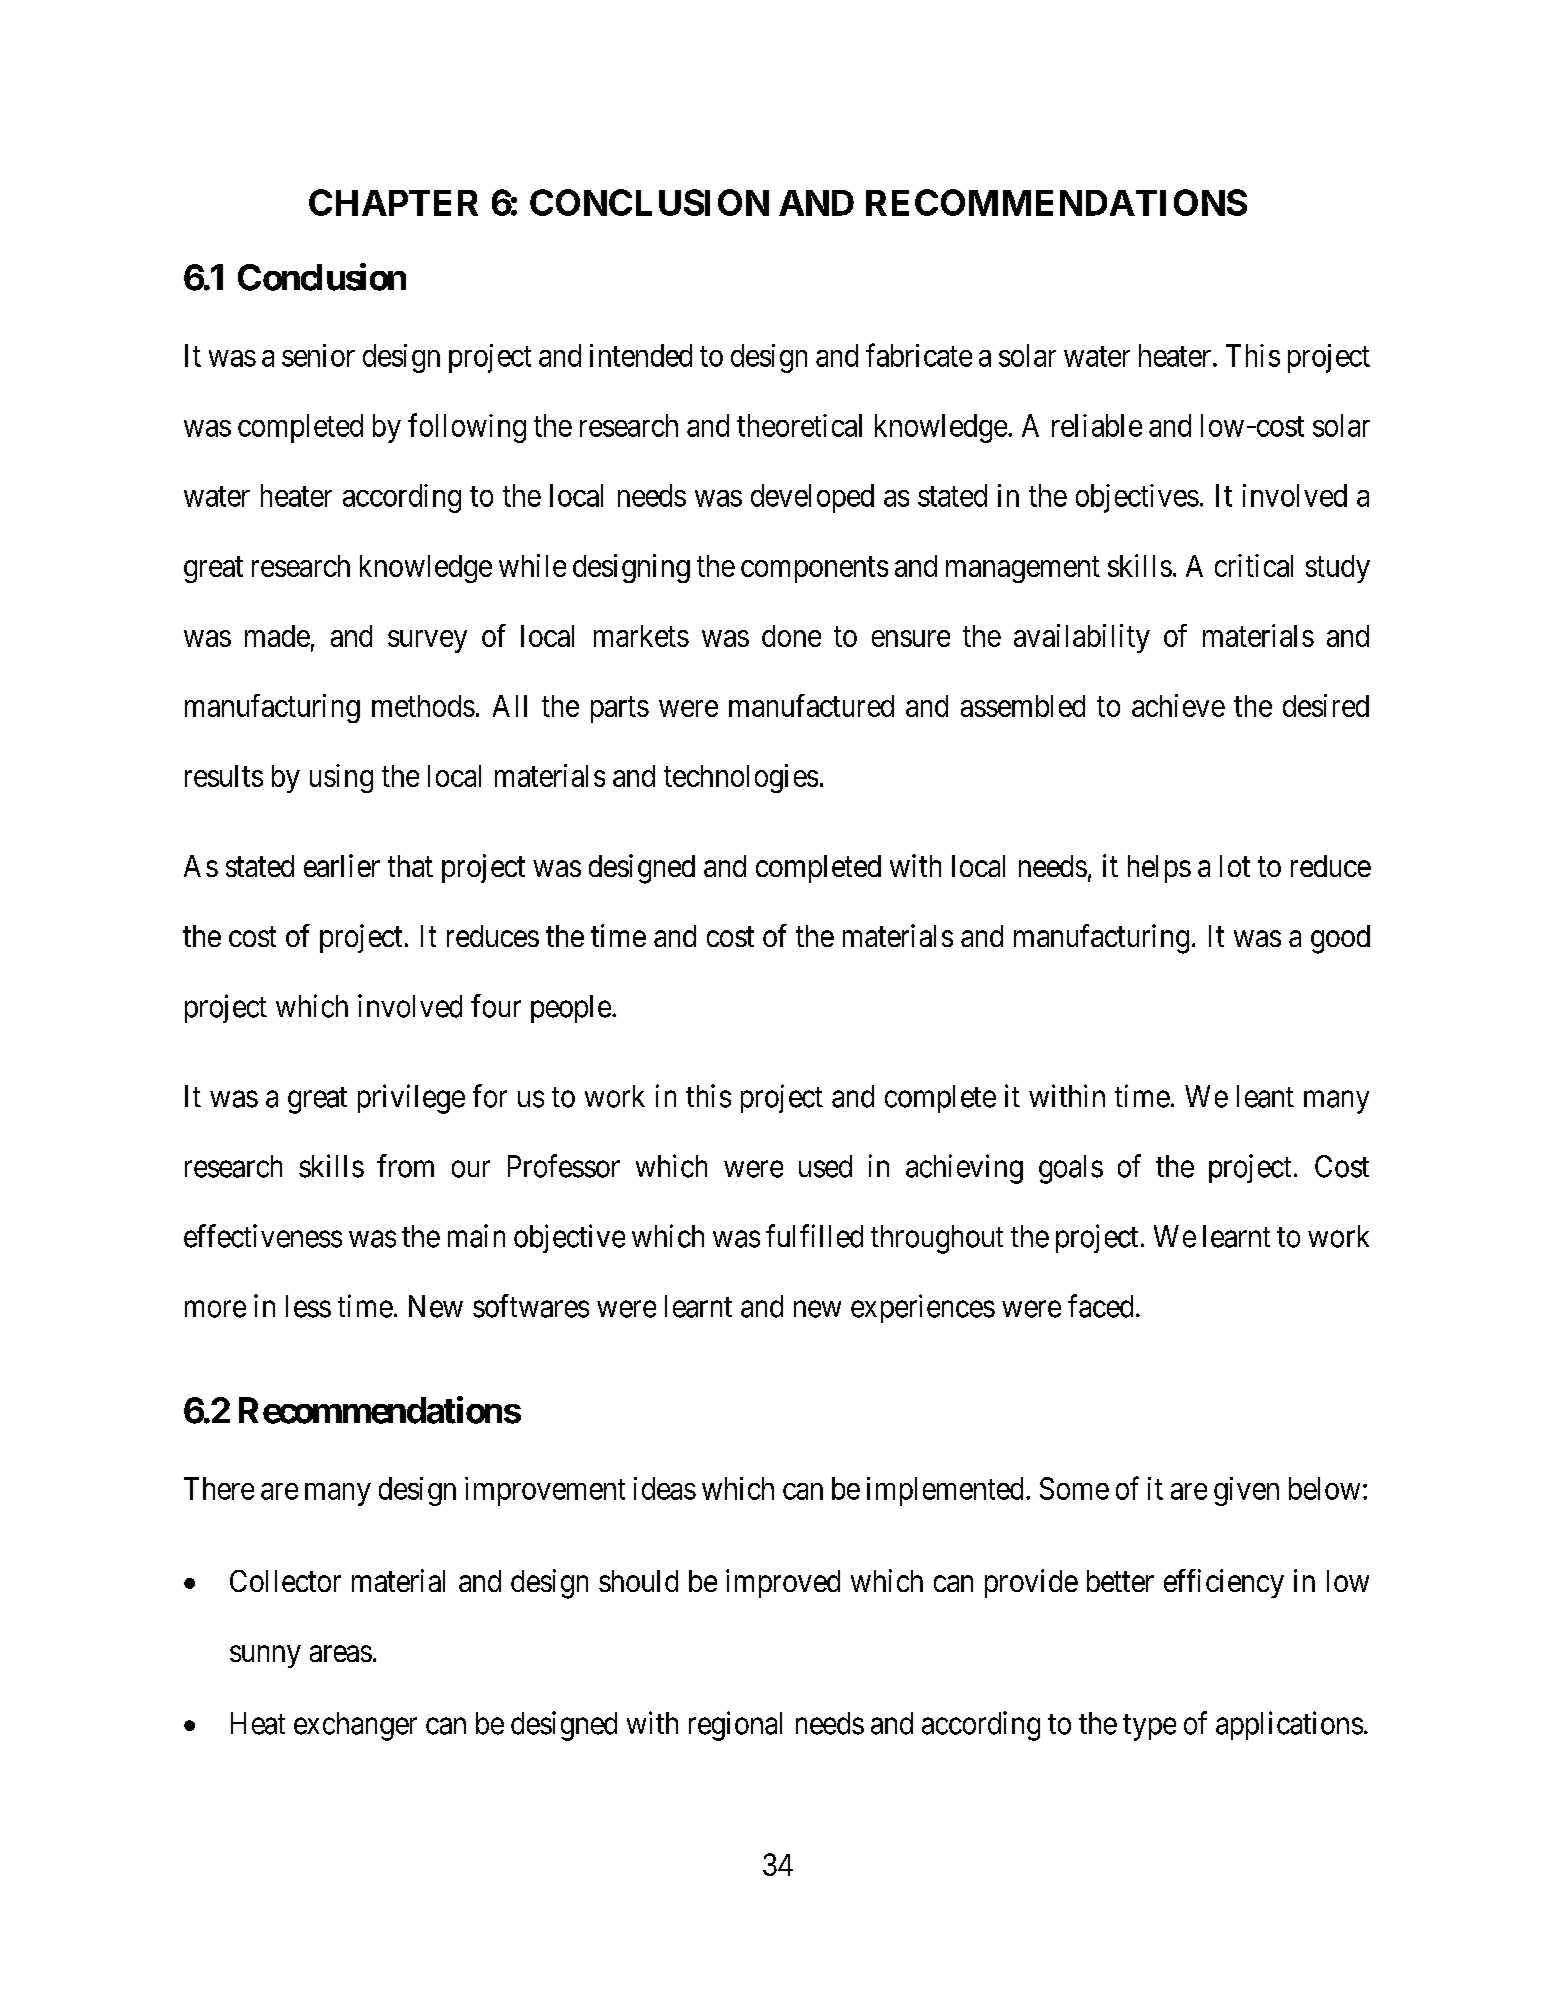 The image size is (1553, 2009). I want to click on using, so click(341, 778).
